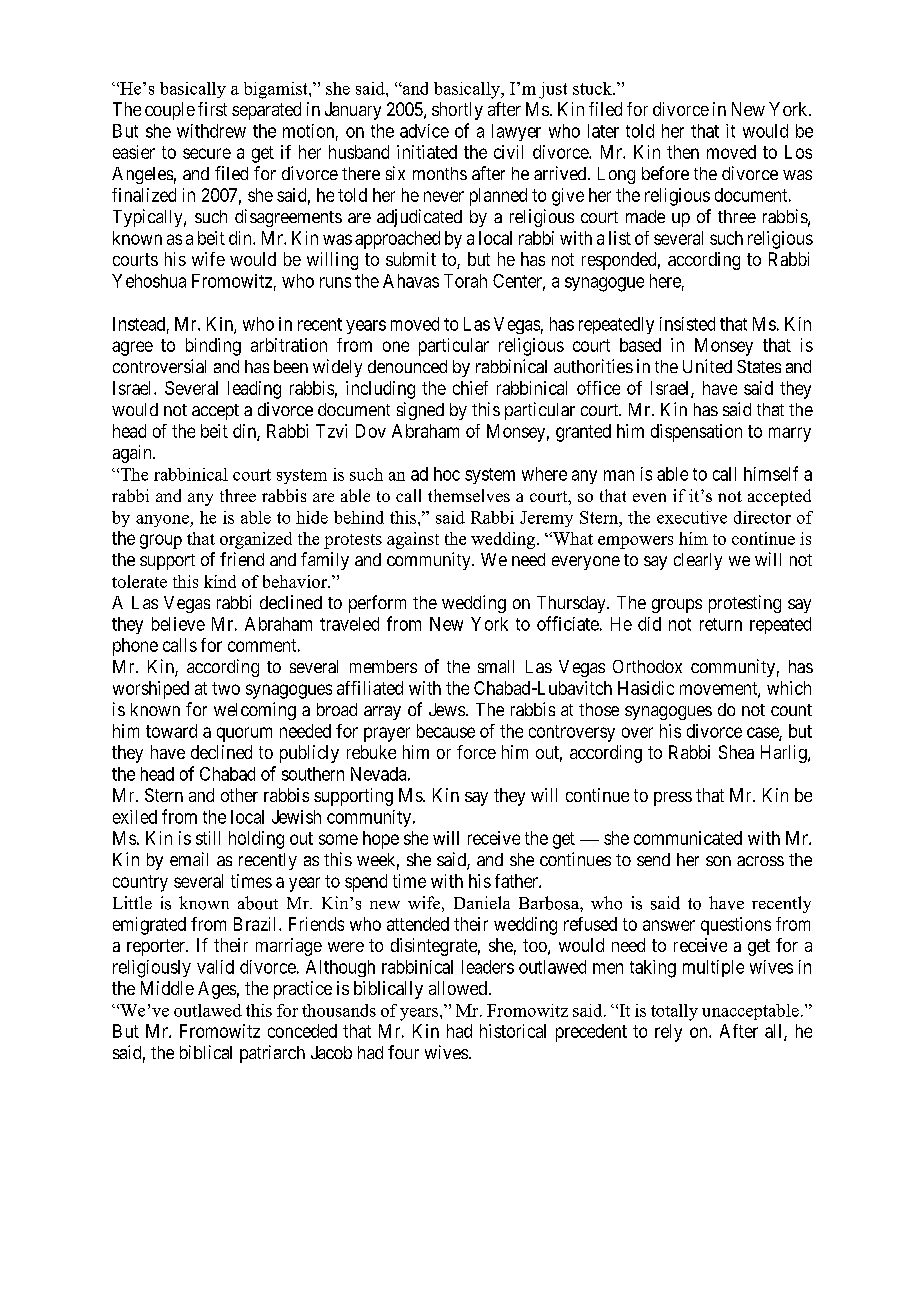 This image has width=924, height=1308. What do you see at coordinates (513, 1031) in the image?
I see `historical` at bounding box center [513, 1031].
